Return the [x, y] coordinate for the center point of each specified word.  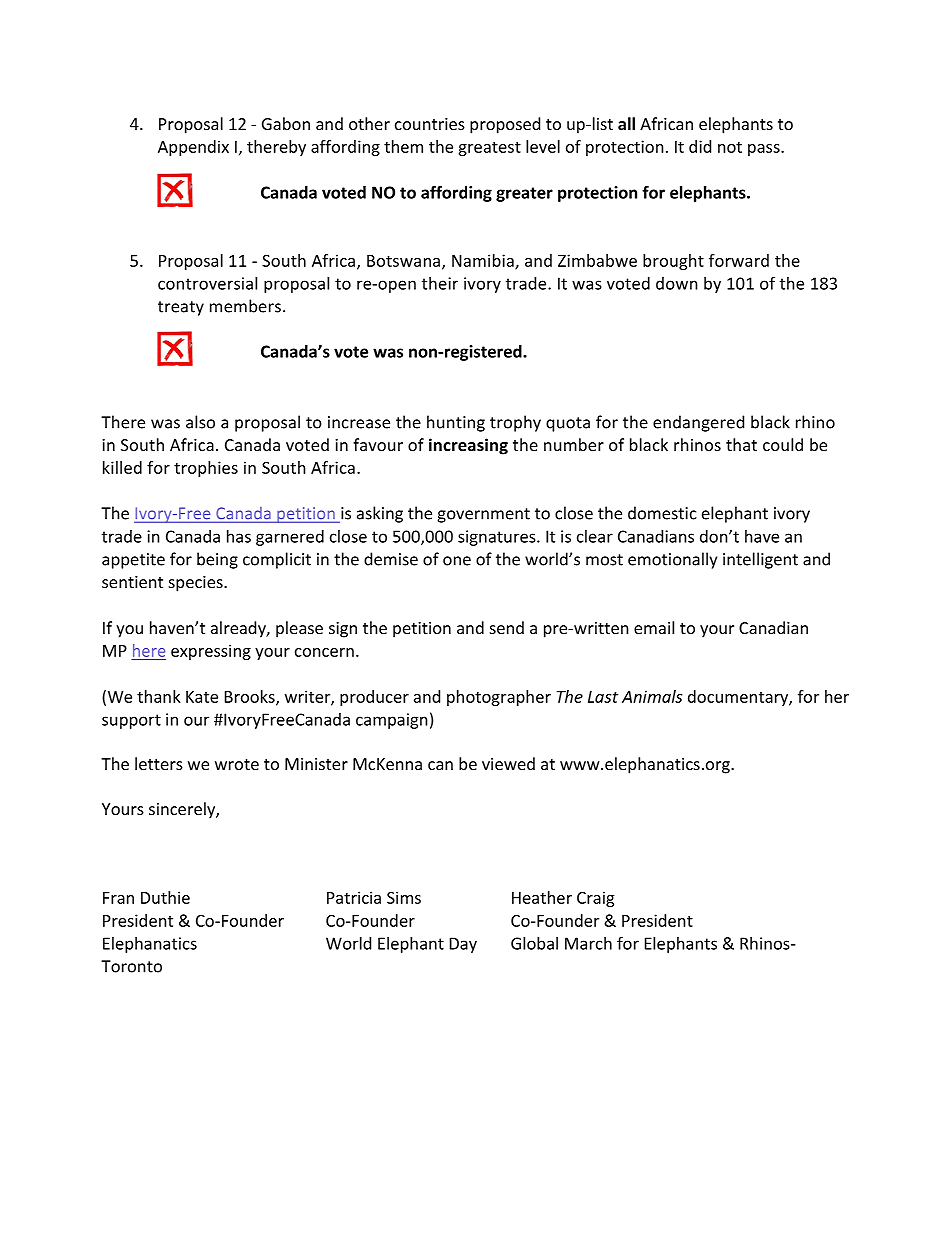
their [440, 283]
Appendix [193, 148]
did [700, 146]
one [457, 561]
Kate [202, 697]
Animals [652, 696]
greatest [489, 149]
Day [463, 945]
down [677, 283]
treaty [181, 308]
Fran [118, 898]
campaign [392, 721]
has [239, 536]
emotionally [672, 560]
